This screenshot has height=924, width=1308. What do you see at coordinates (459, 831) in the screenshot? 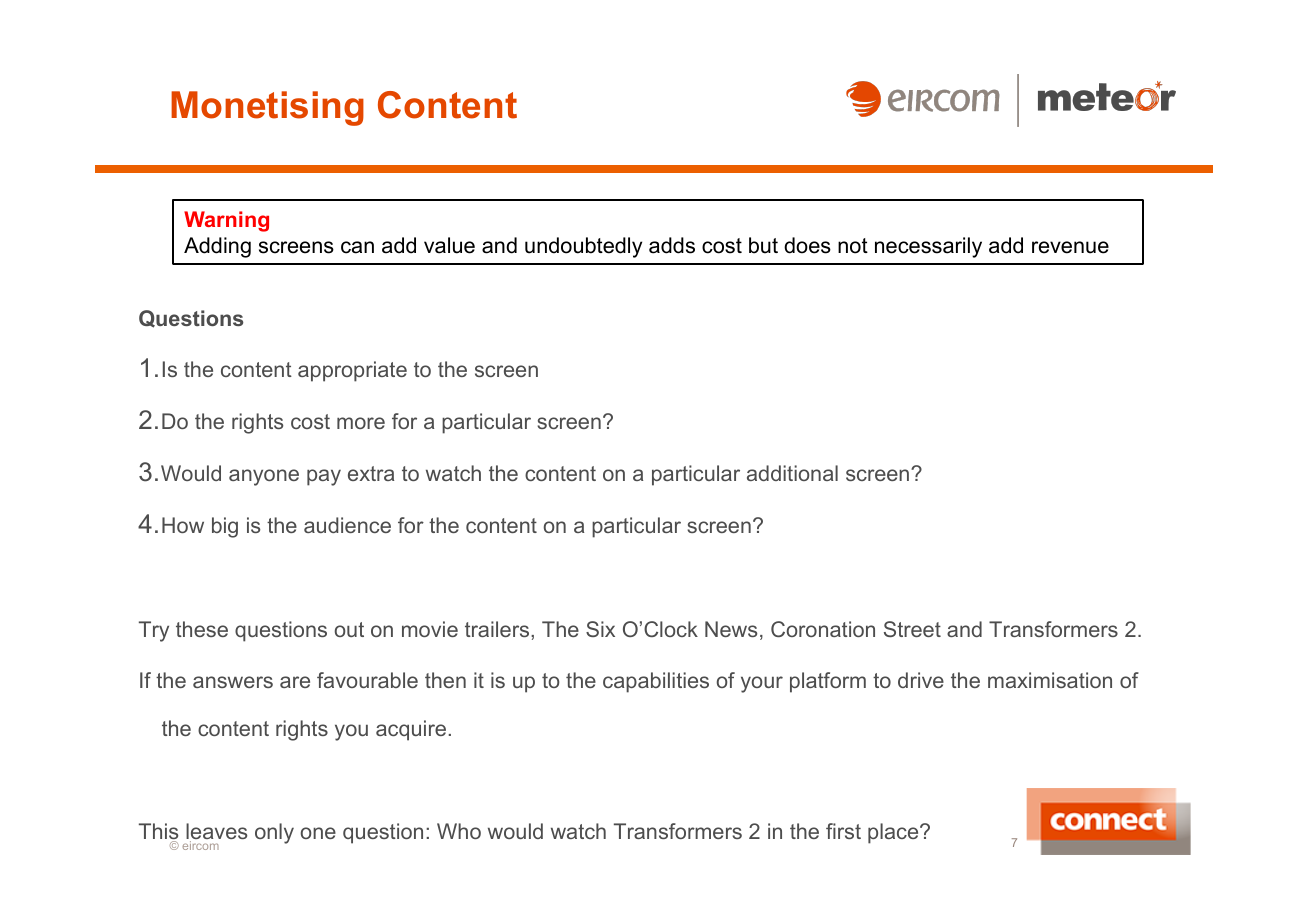
I see `Who` at bounding box center [459, 831].
